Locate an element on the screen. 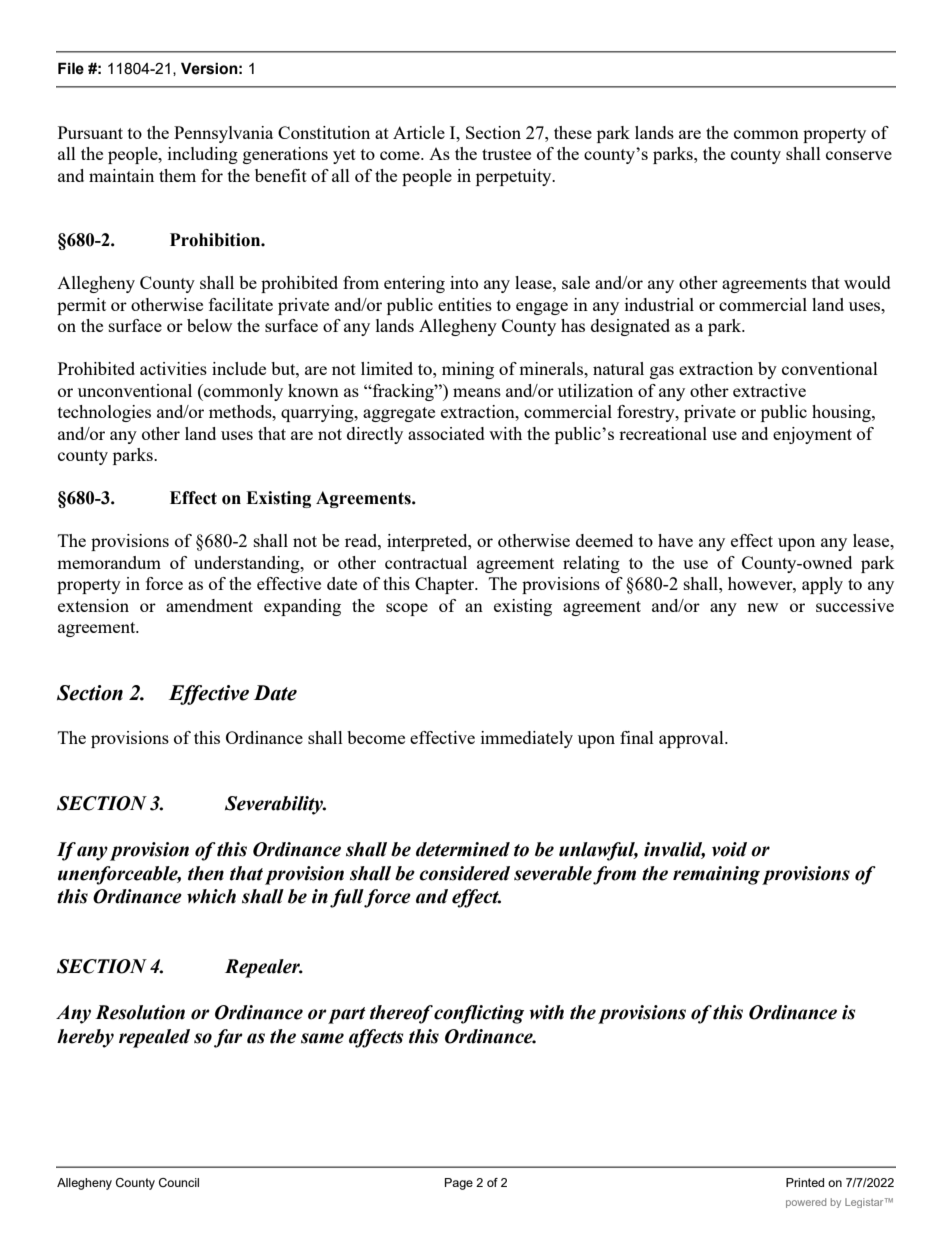  conserve is located at coordinates (859, 155).
